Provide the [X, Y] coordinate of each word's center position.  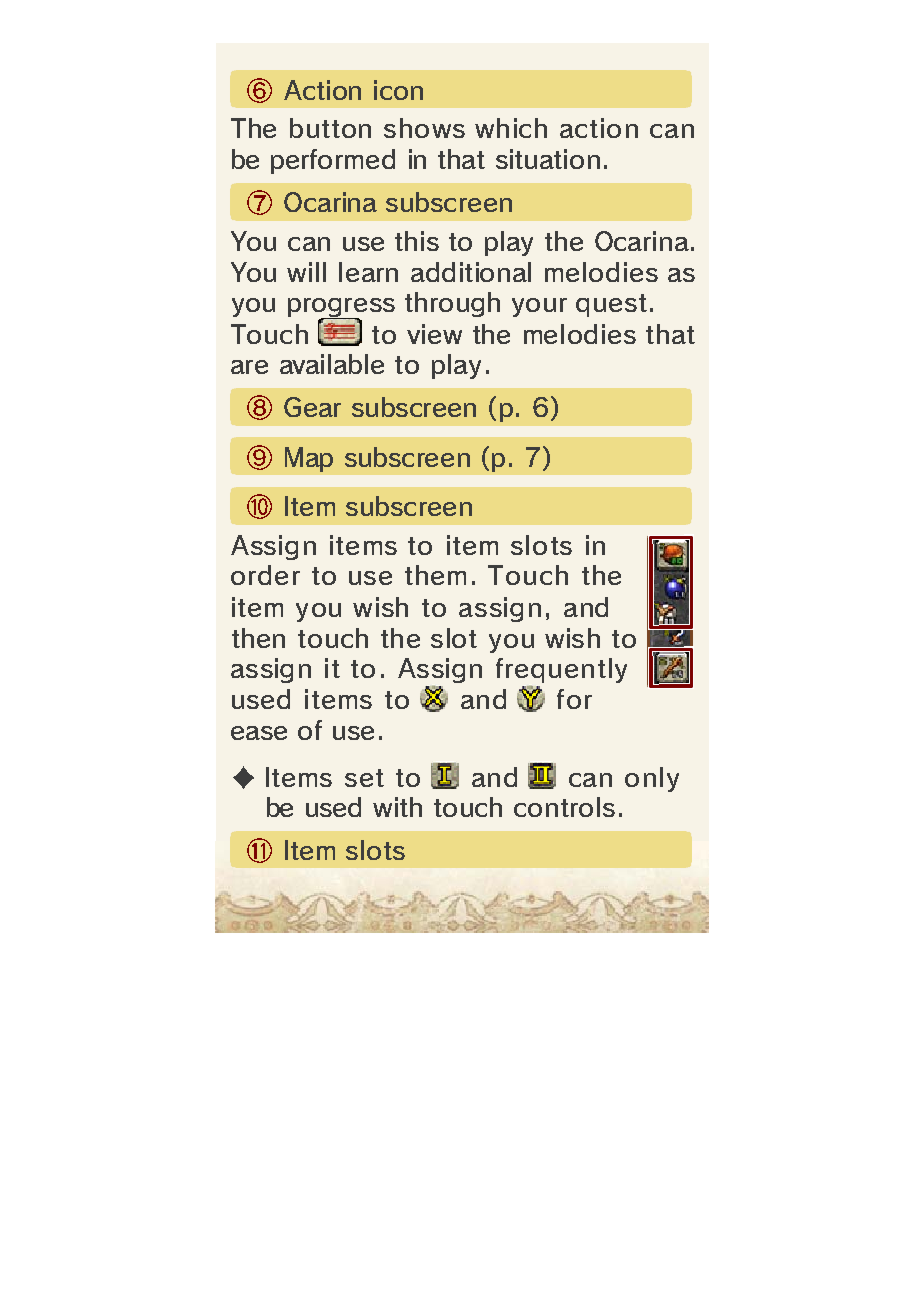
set [364, 778]
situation [548, 159]
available [332, 364]
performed [333, 161]
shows [424, 128]
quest [611, 305]
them [435, 575]
